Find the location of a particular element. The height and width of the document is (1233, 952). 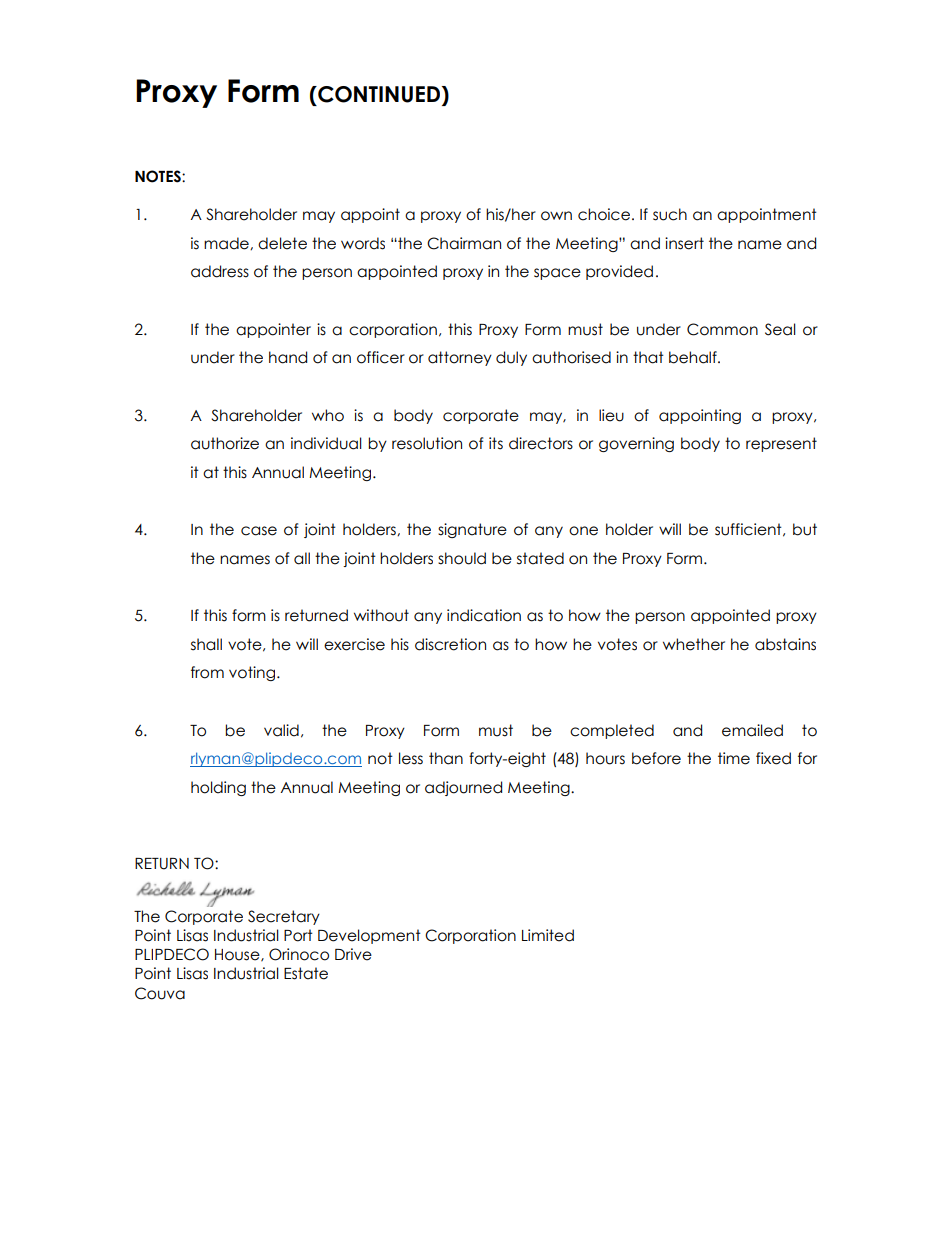

time is located at coordinates (734, 758).
